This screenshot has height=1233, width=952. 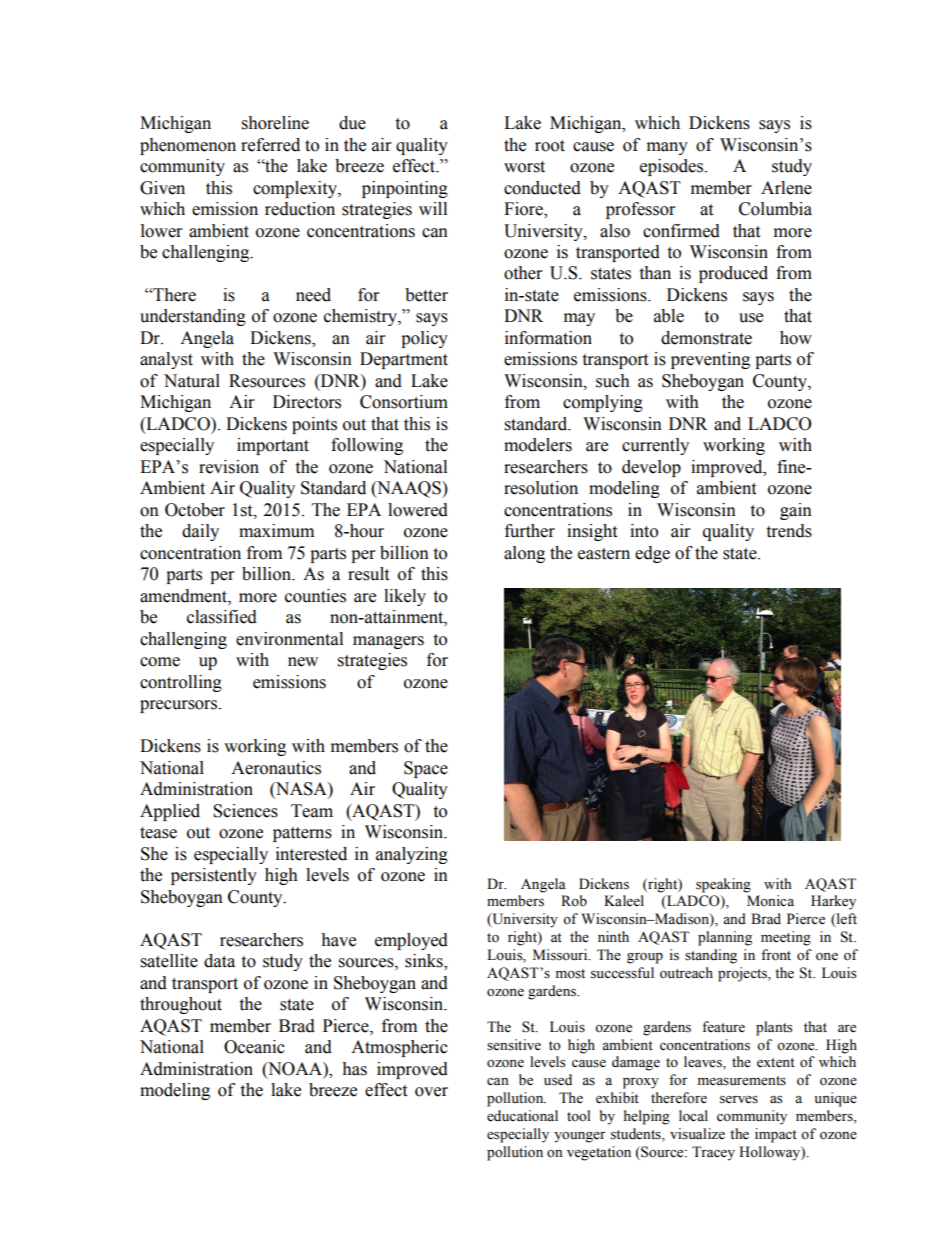 What do you see at coordinates (524, 167) in the screenshot?
I see `worst` at bounding box center [524, 167].
